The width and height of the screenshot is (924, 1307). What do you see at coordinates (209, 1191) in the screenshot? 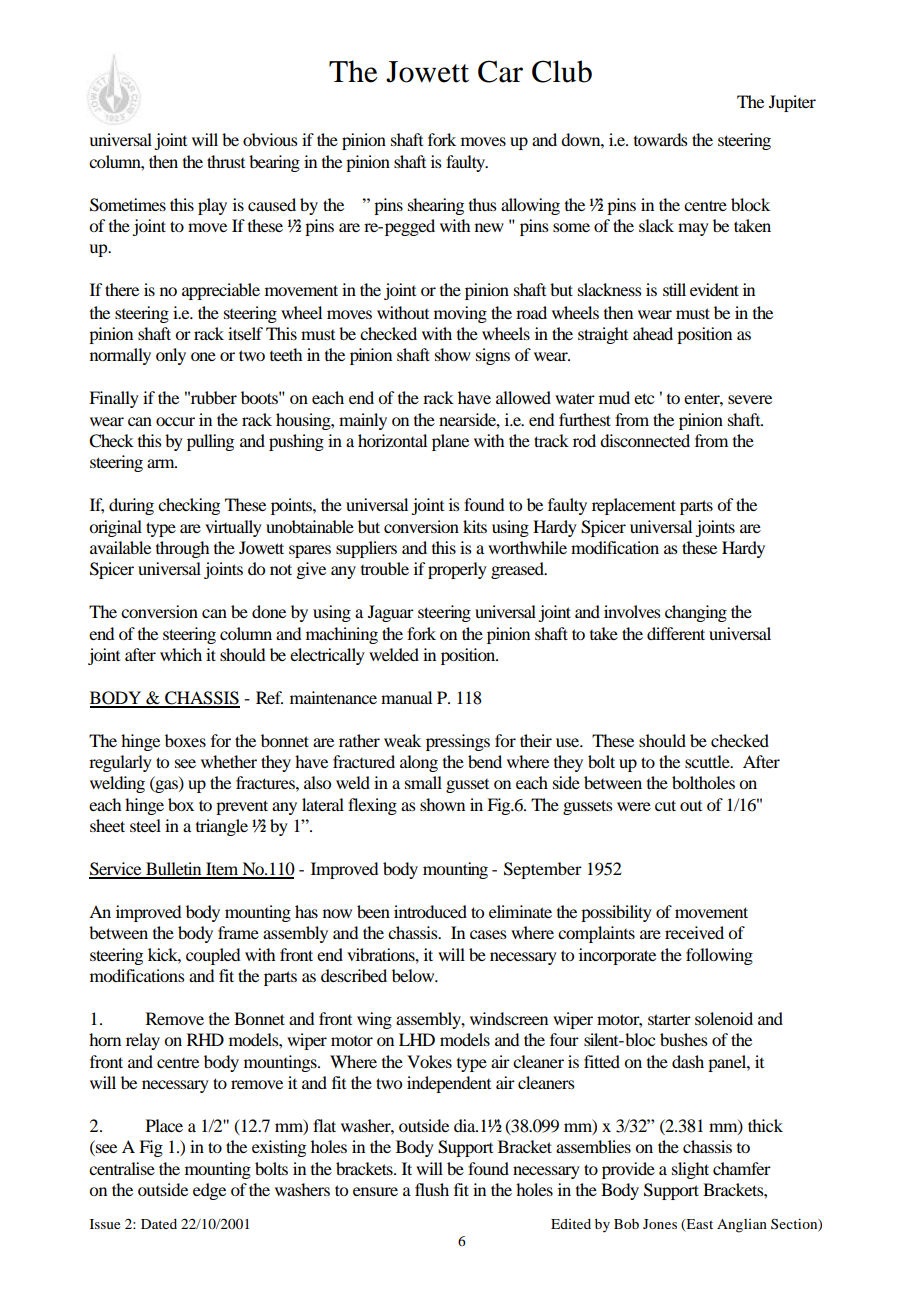
I see `edge` at bounding box center [209, 1191].
